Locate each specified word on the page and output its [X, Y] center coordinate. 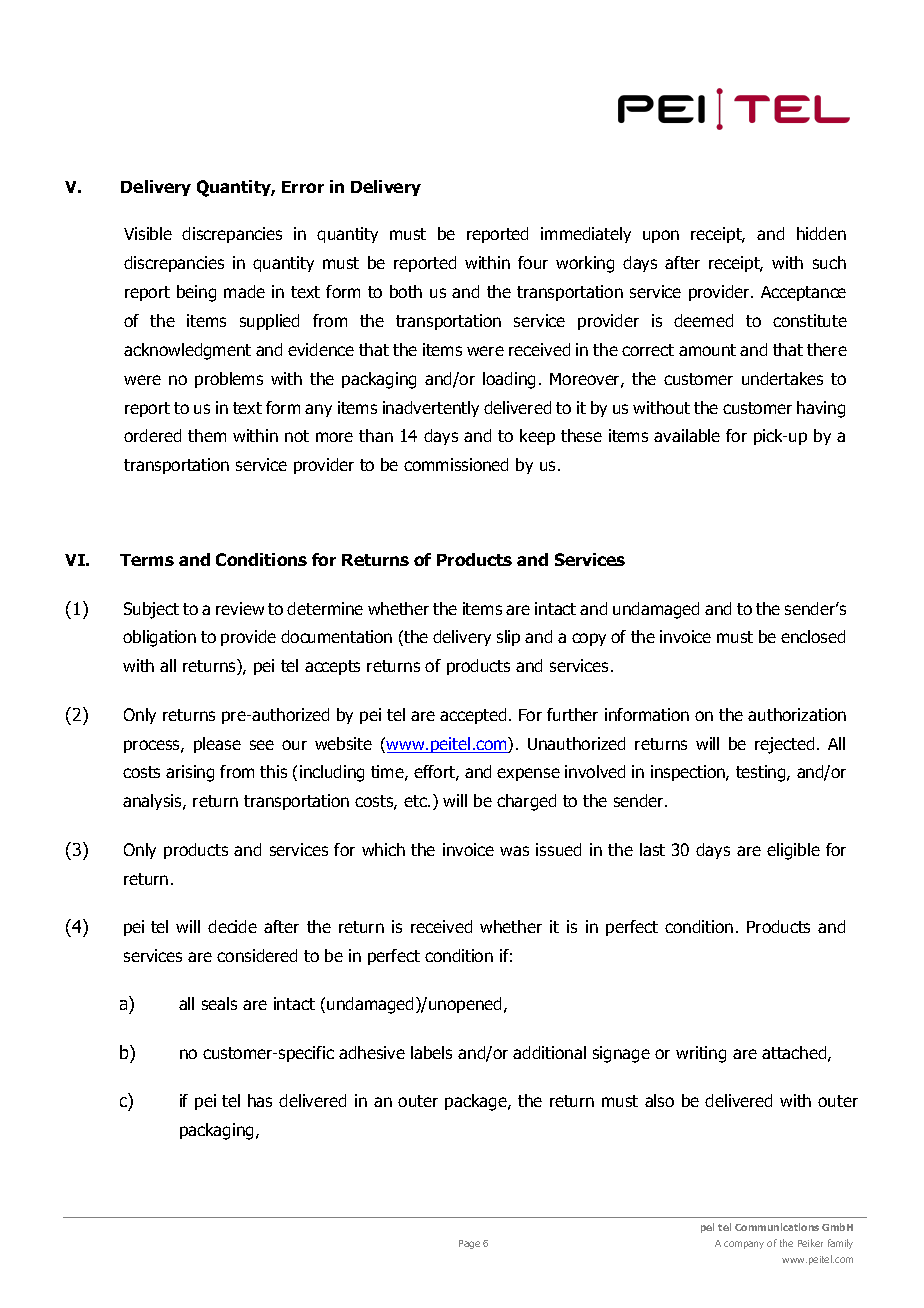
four [533, 262]
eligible [793, 851]
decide [232, 926]
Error [303, 187]
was [514, 851]
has [260, 1100]
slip [508, 638]
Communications [777, 1227]
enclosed [813, 636]
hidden [821, 233]
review [240, 608]
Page [469, 1244]
